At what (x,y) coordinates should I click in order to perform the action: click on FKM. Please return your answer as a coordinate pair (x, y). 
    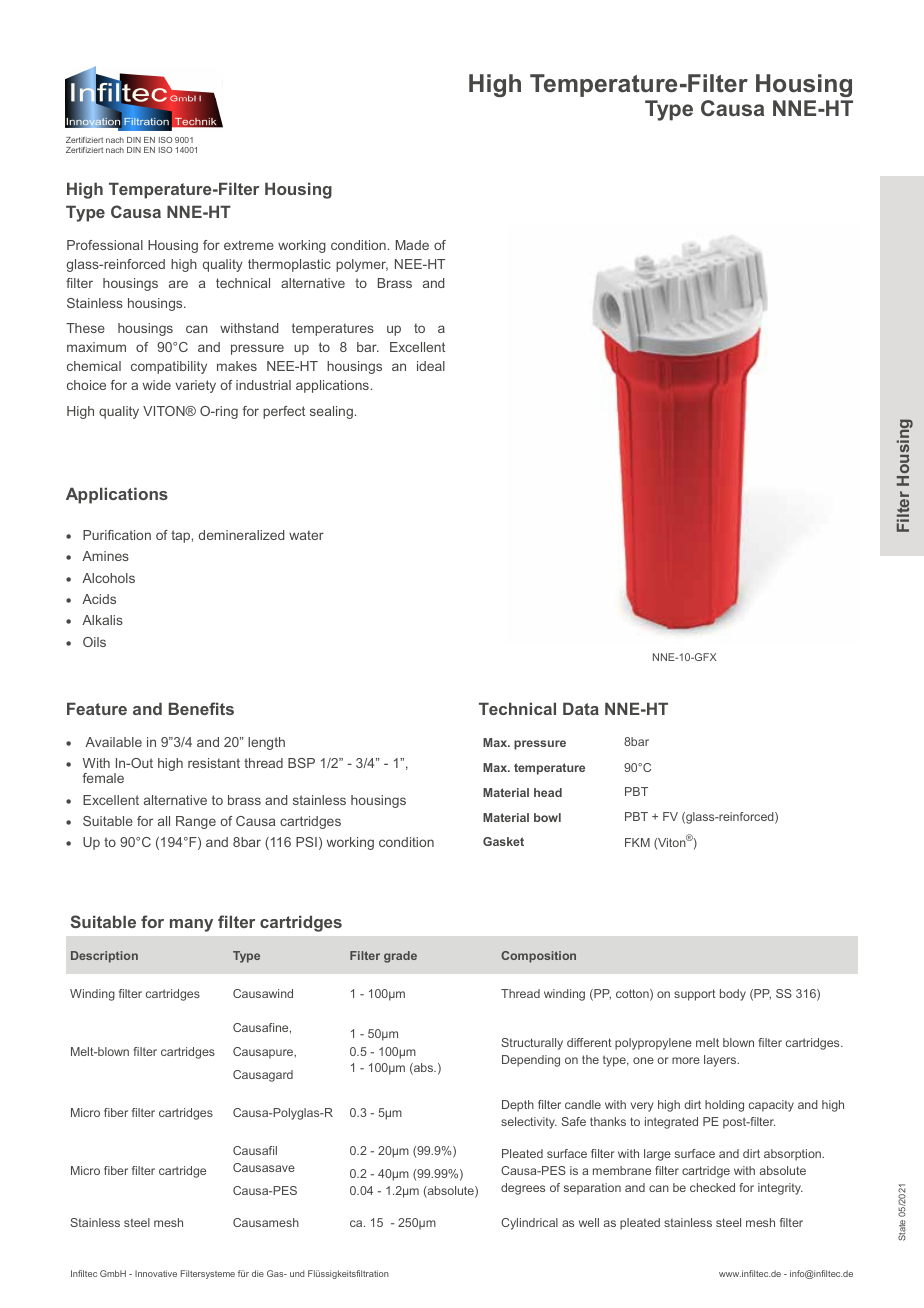
    Looking at the image, I should click on (637, 842).
